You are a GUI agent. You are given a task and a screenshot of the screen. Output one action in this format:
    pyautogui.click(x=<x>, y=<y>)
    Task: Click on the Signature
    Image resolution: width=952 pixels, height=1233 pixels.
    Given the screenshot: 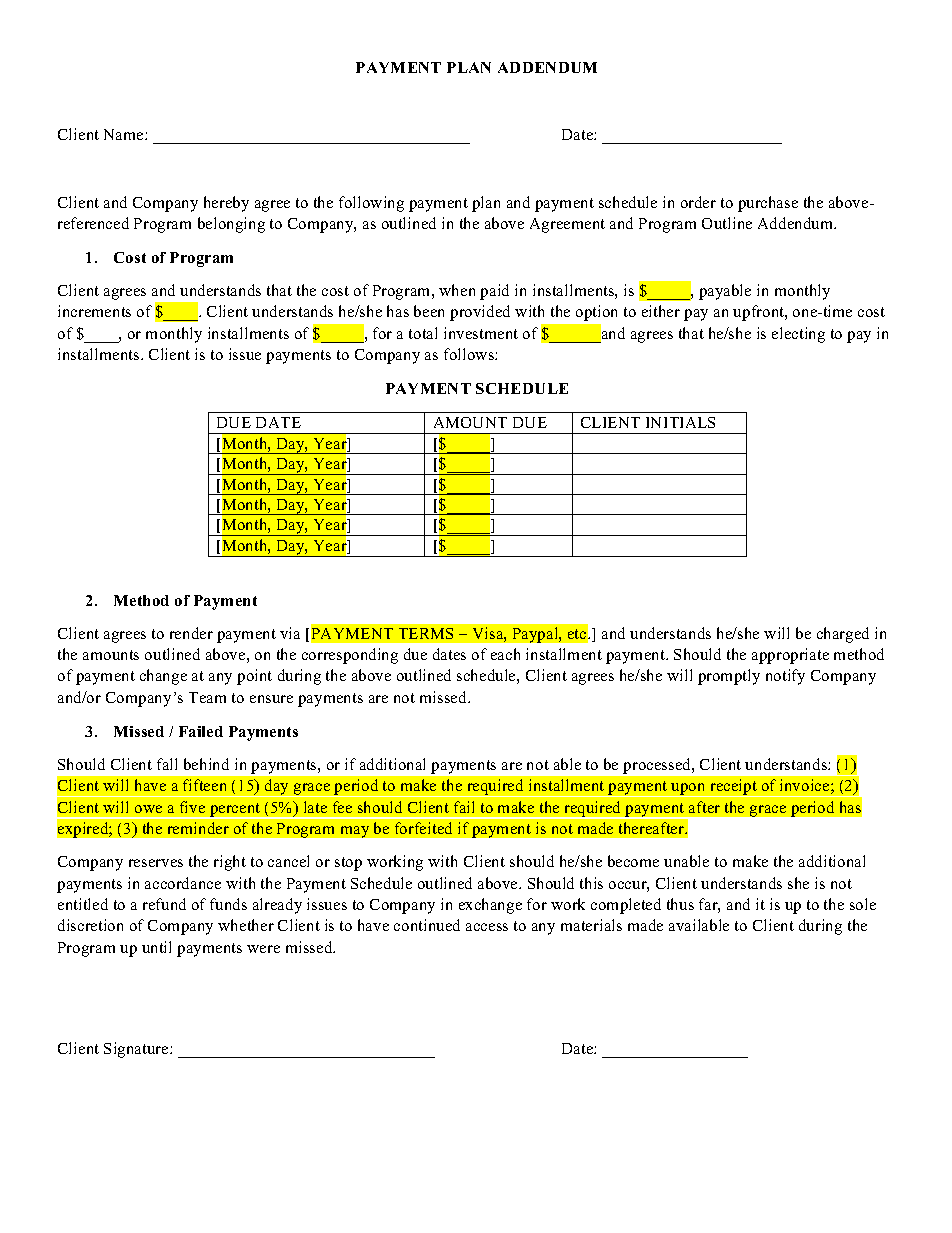 What is the action you would take?
    pyautogui.click(x=137, y=1050)
